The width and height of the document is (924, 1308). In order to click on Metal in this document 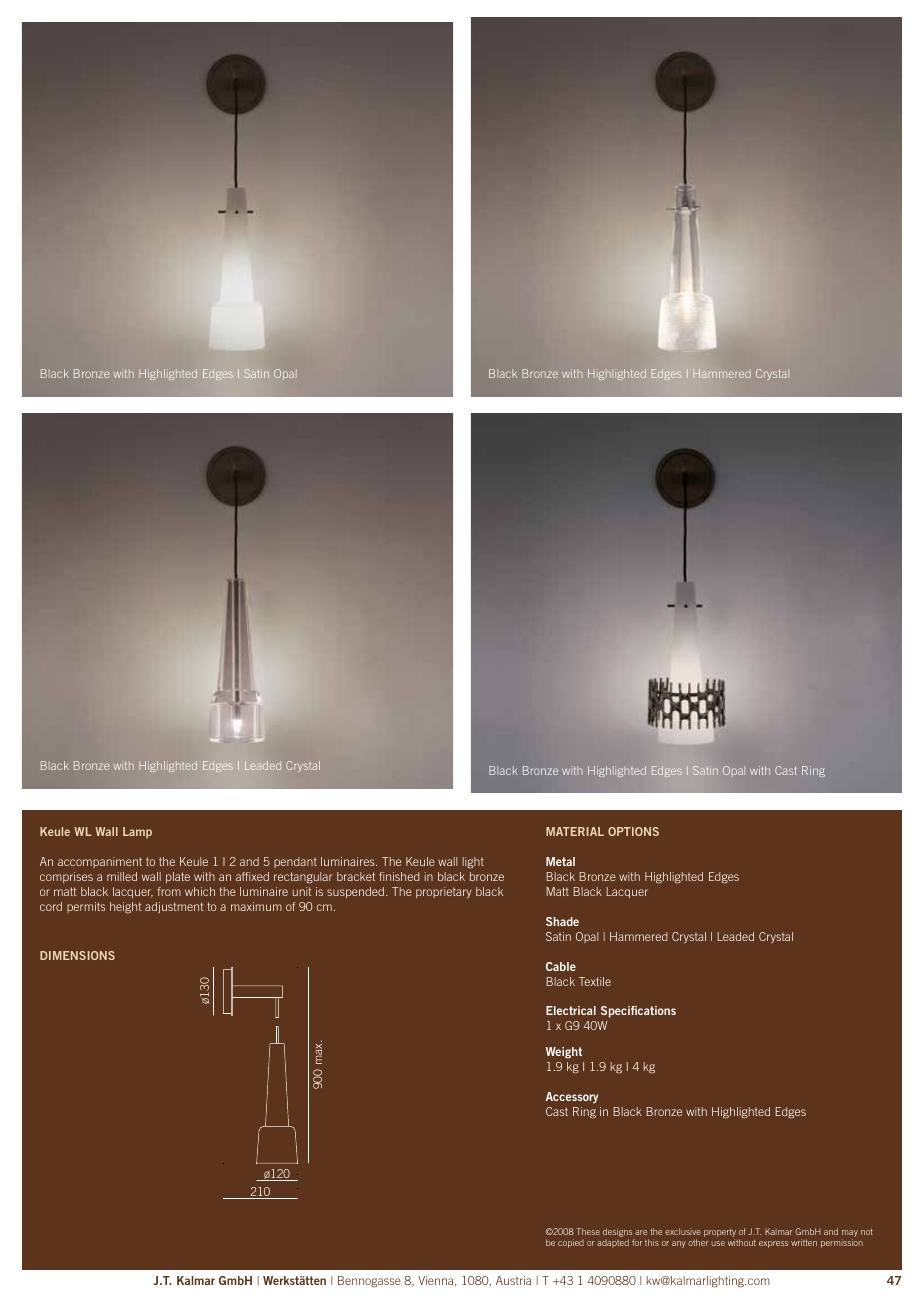, I will do `click(560, 861)`.
